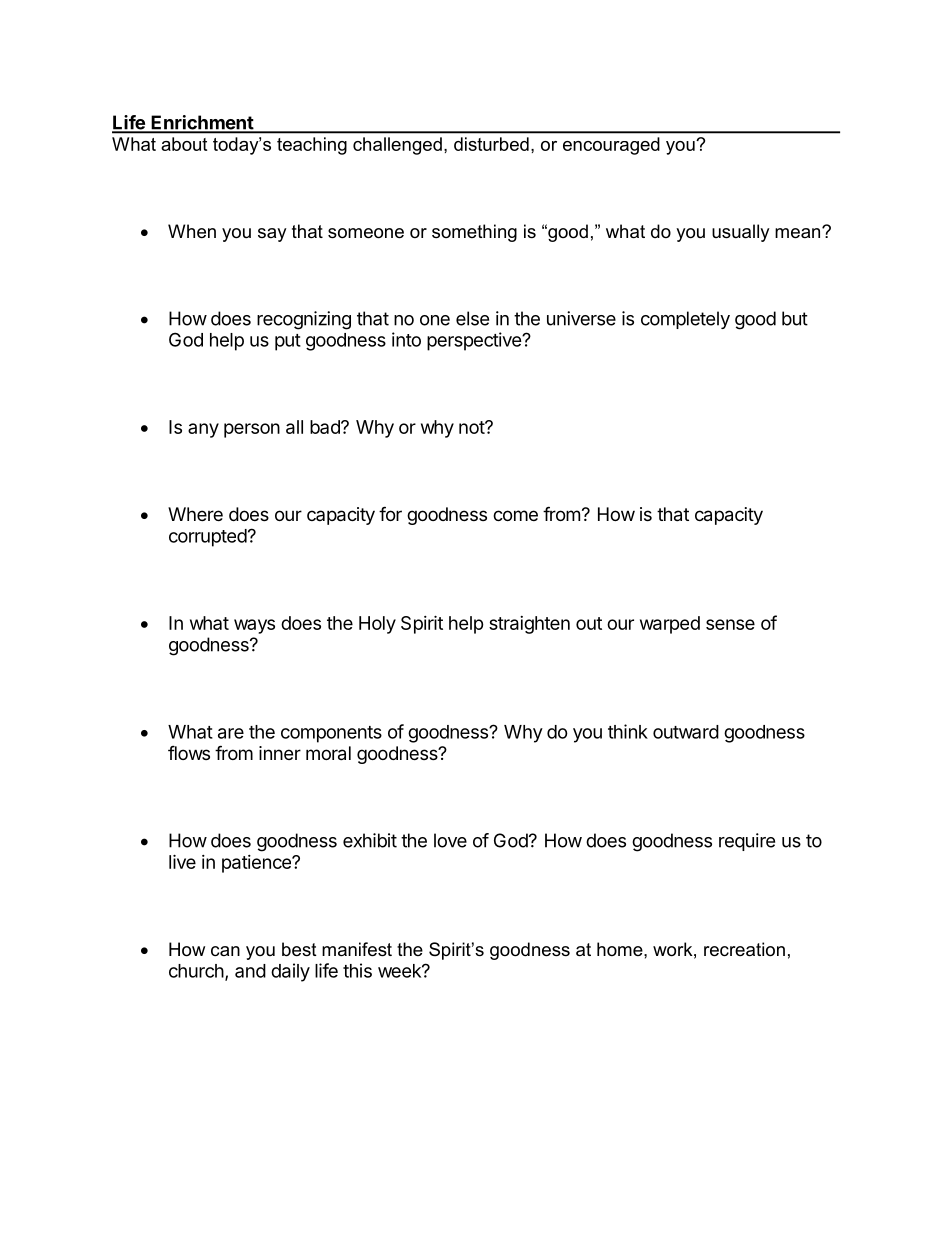 Image resolution: width=952 pixels, height=1233 pixels. What do you see at coordinates (312, 146) in the screenshot?
I see `teaching` at bounding box center [312, 146].
